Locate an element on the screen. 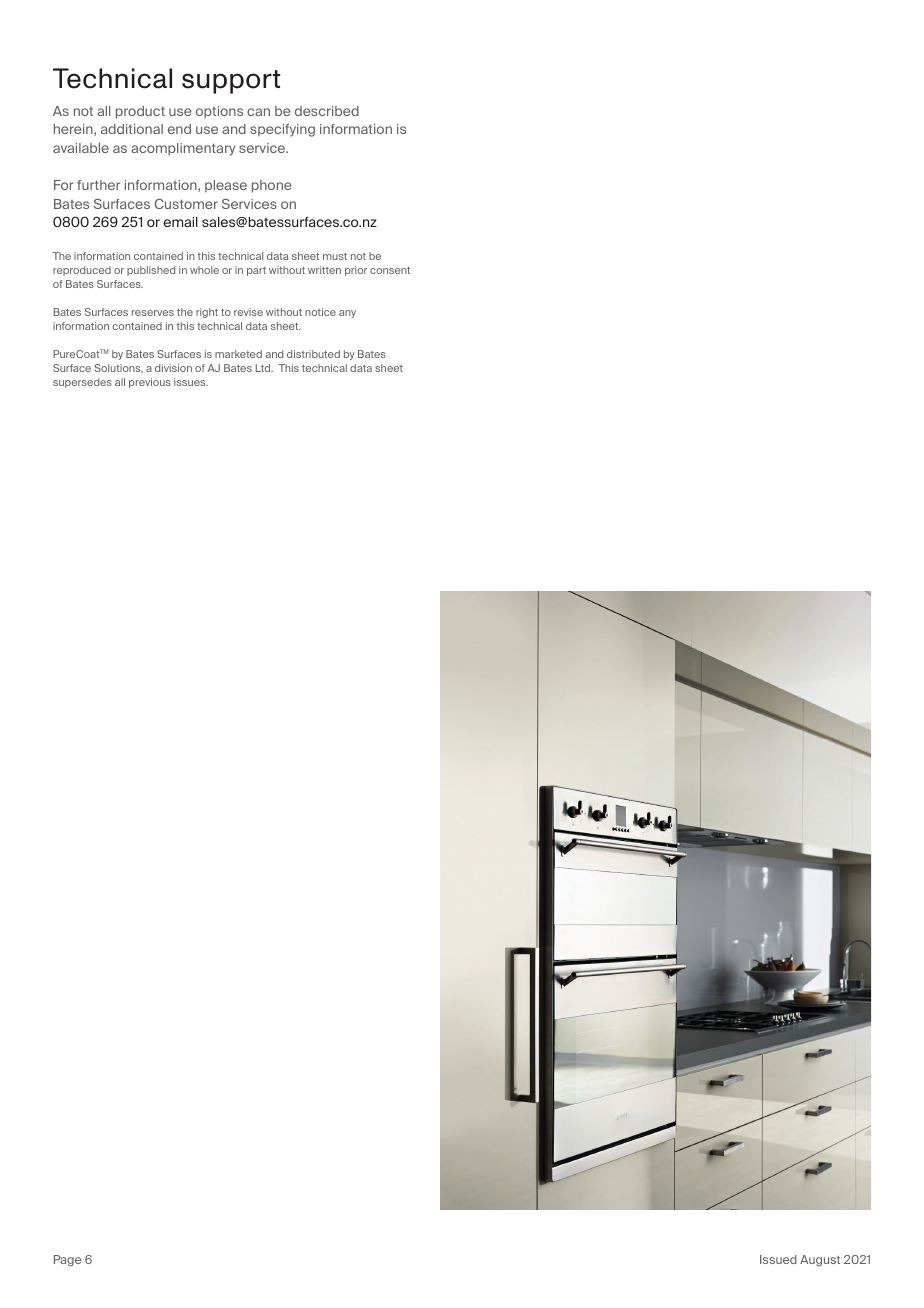 The height and width of the screenshot is (1308, 924). Page is located at coordinates (67, 1260).
